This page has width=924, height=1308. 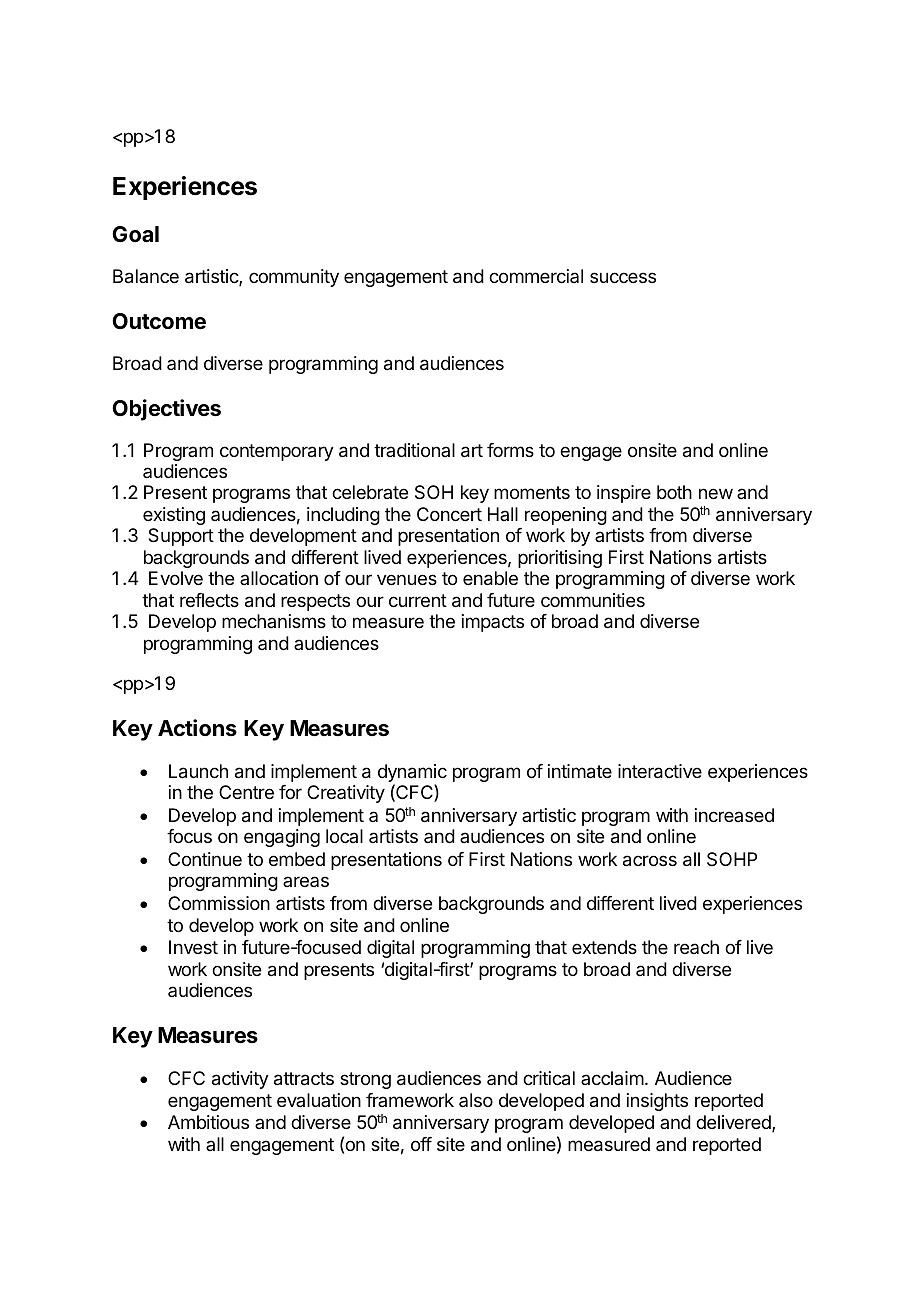 What do you see at coordinates (205, 859) in the page?
I see `Continue` at bounding box center [205, 859].
